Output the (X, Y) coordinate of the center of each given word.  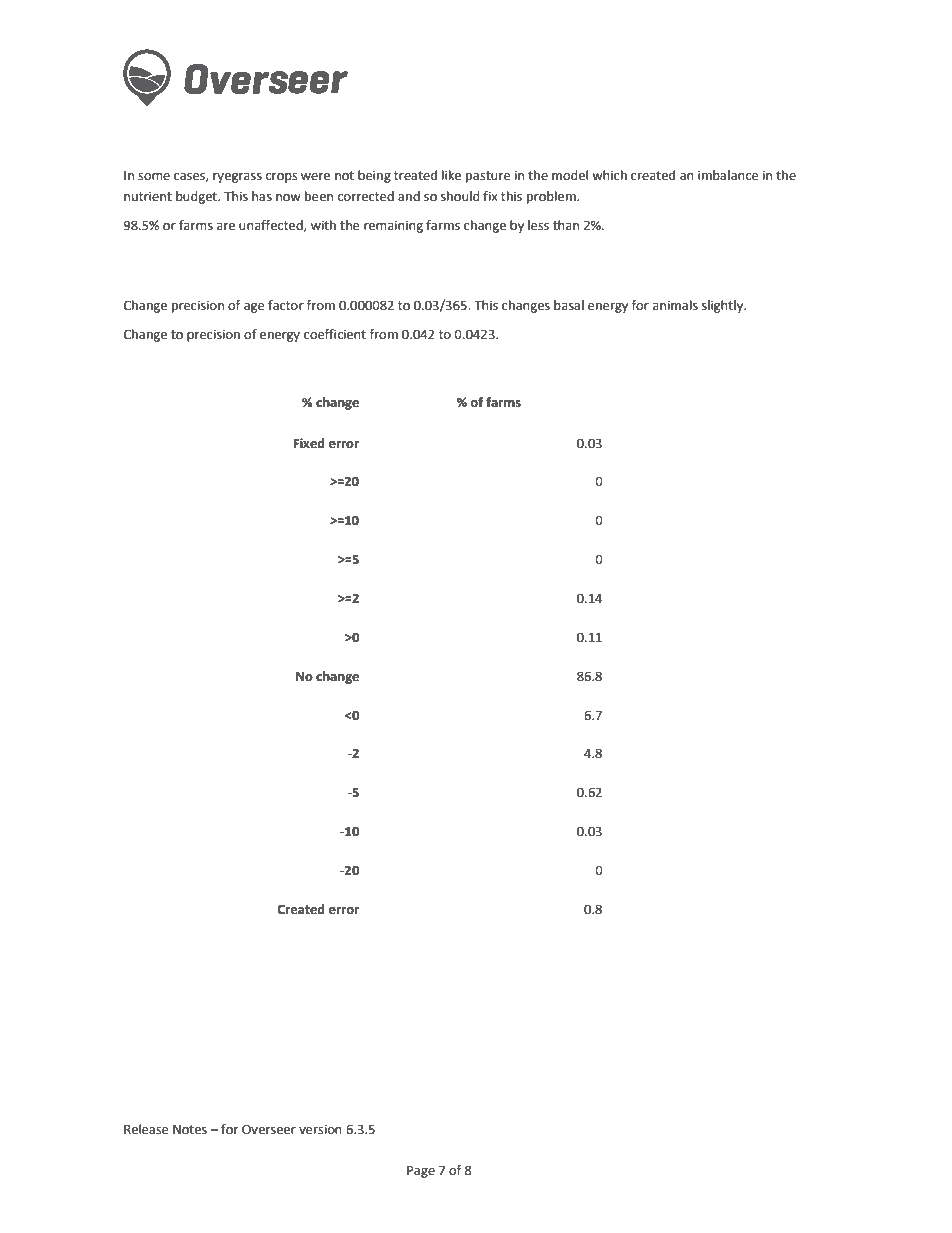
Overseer (269, 1129)
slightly (724, 306)
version (320, 1129)
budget (197, 197)
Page (421, 1172)
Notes (190, 1130)
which (609, 175)
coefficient (335, 334)
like (451, 175)
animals (675, 305)
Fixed (309, 443)
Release (146, 1129)
